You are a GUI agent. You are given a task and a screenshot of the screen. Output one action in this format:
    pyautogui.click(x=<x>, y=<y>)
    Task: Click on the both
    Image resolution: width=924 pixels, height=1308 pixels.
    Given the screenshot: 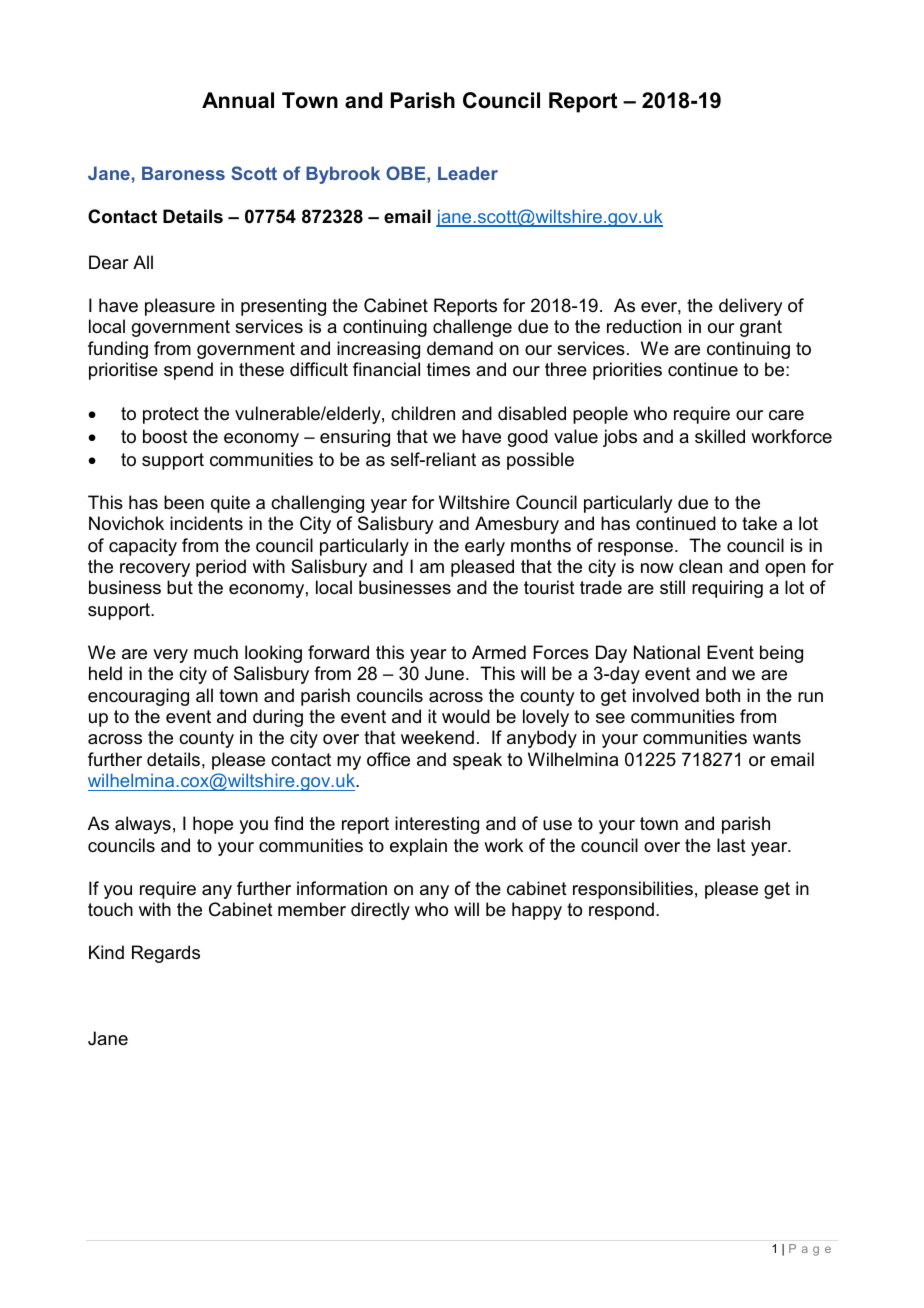 What is the action you would take?
    pyautogui.click(x=723, y=695)
